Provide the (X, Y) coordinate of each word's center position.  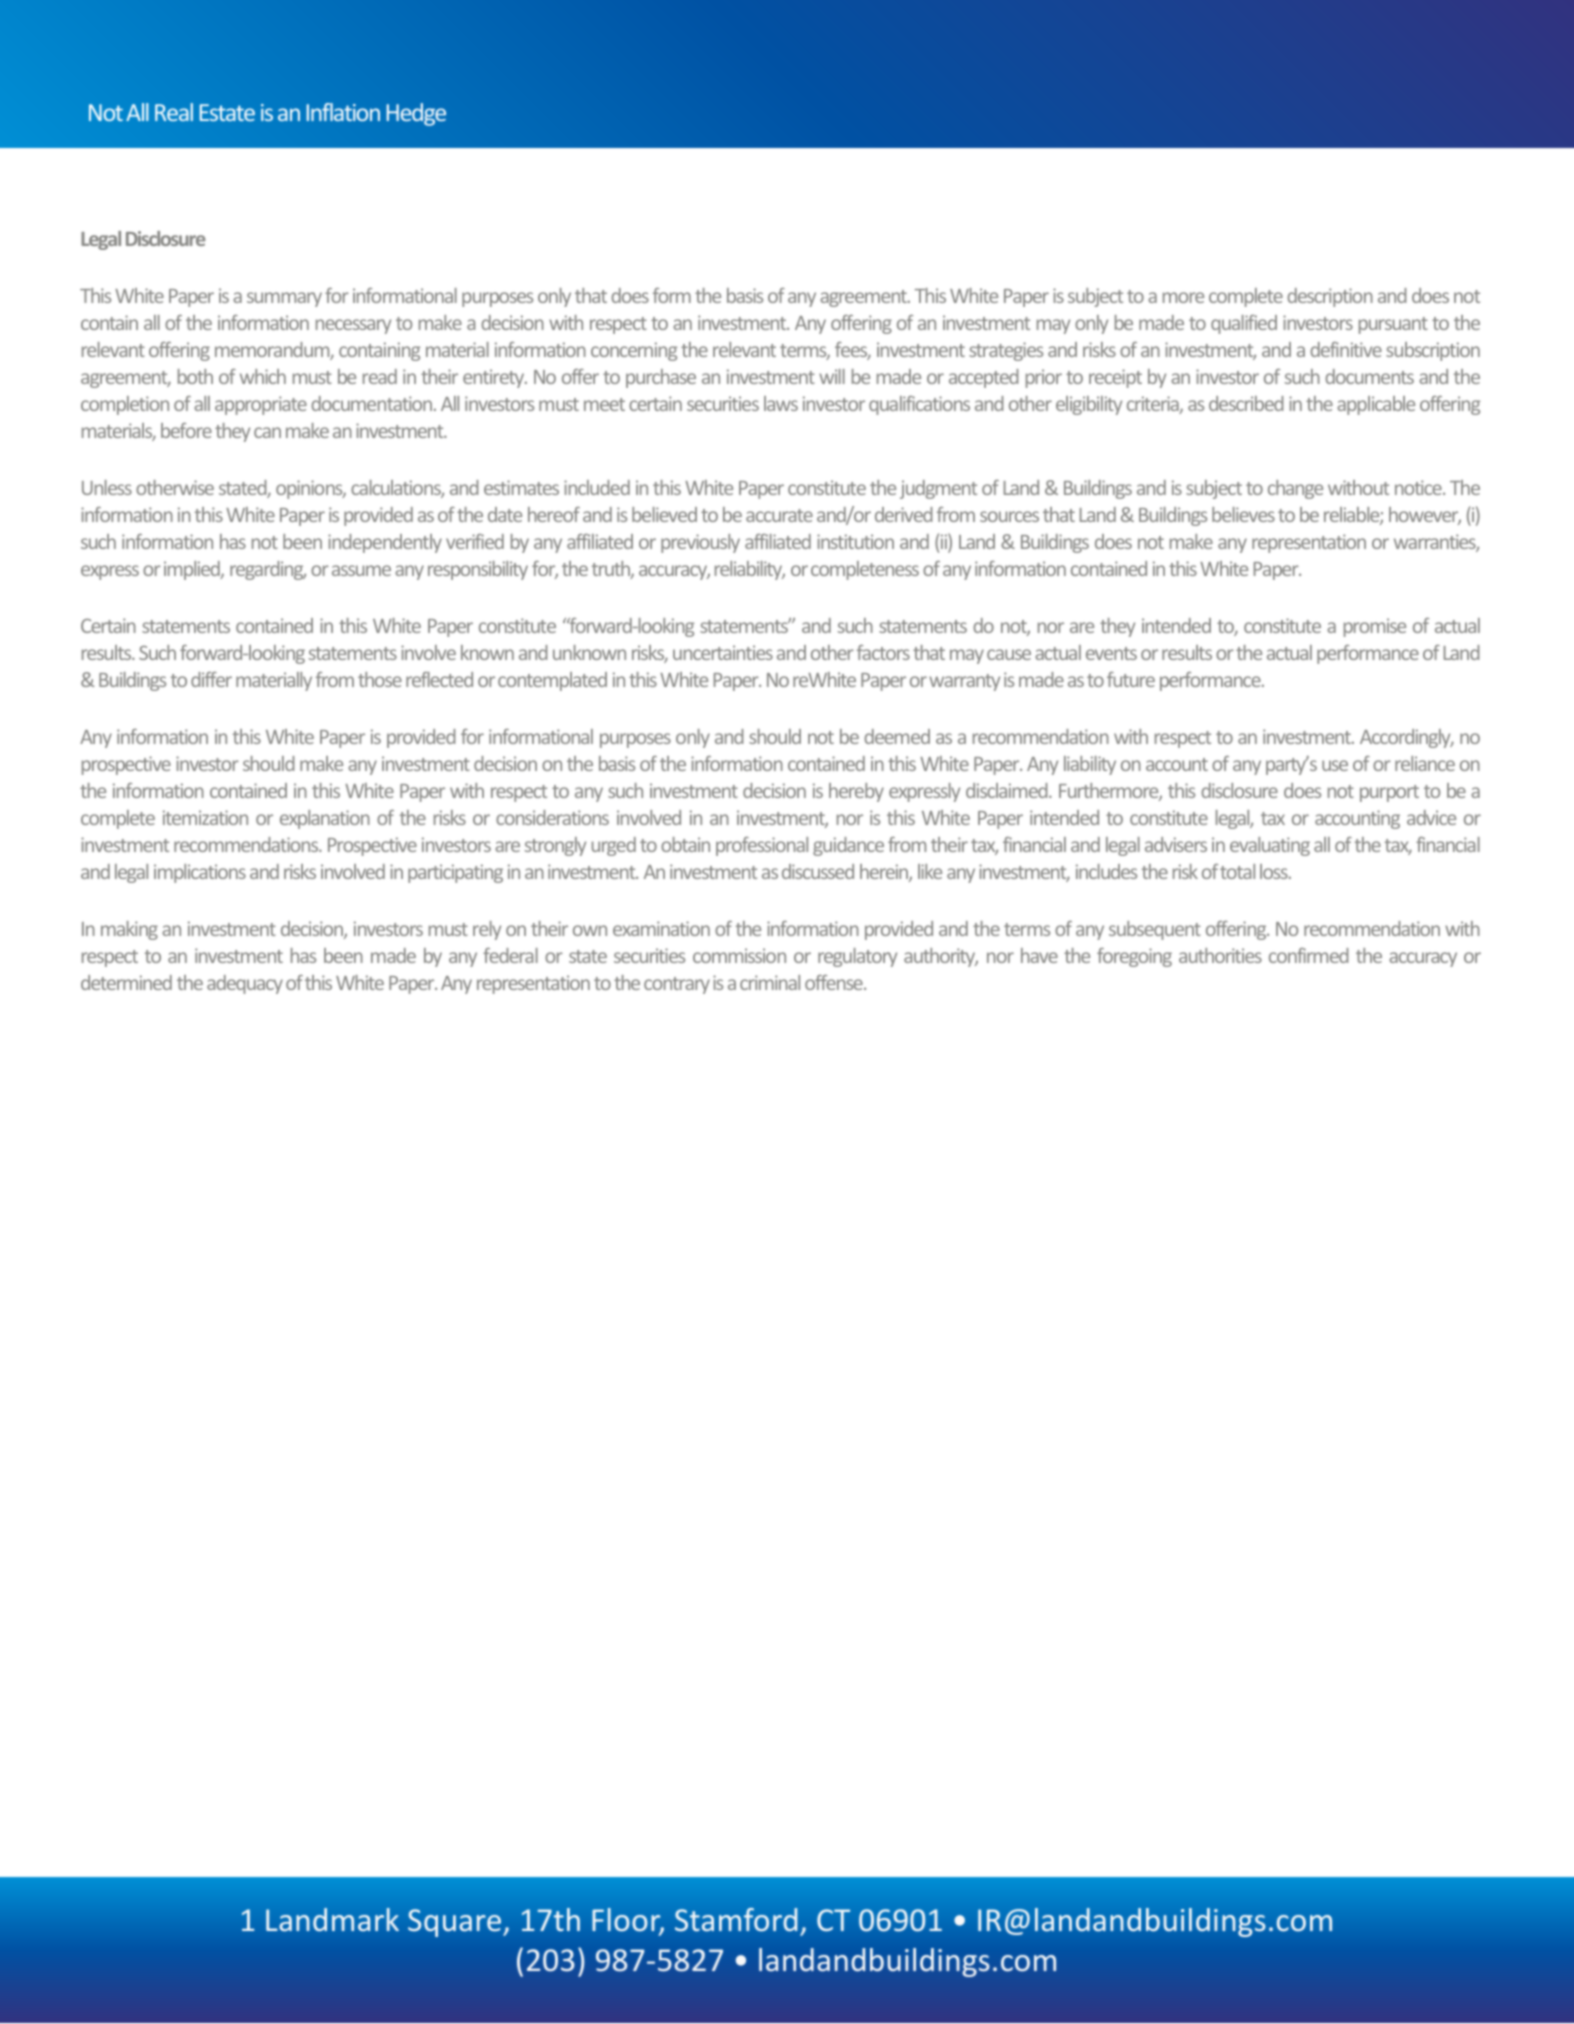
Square (454, 1923)
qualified (1244, 324)
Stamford (736, 1919)
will (832, 376)
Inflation (343, 112)
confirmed (1309, 955)
